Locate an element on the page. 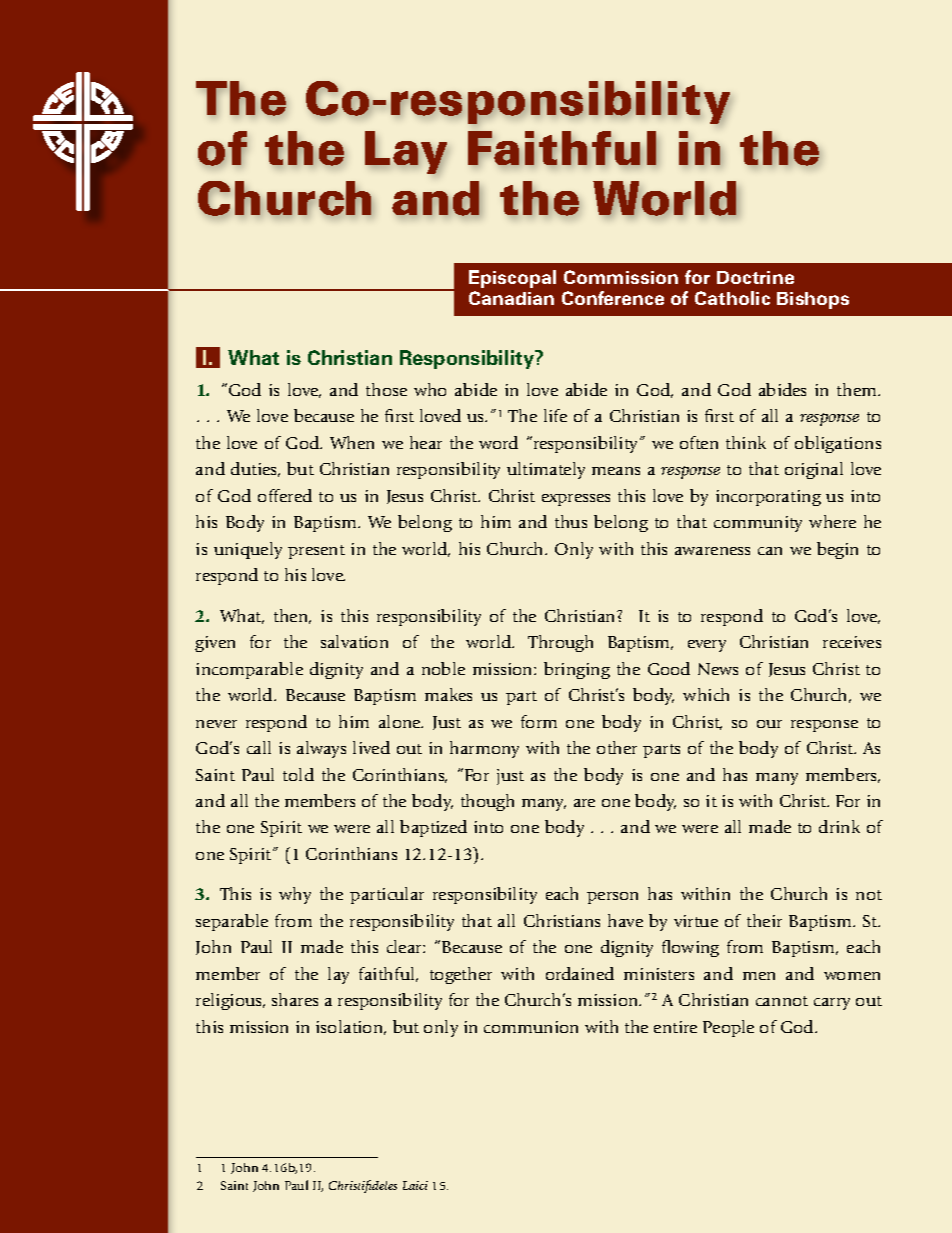 This document has width=952, height=1233. Canadian is located at coordinates (511, 298).
